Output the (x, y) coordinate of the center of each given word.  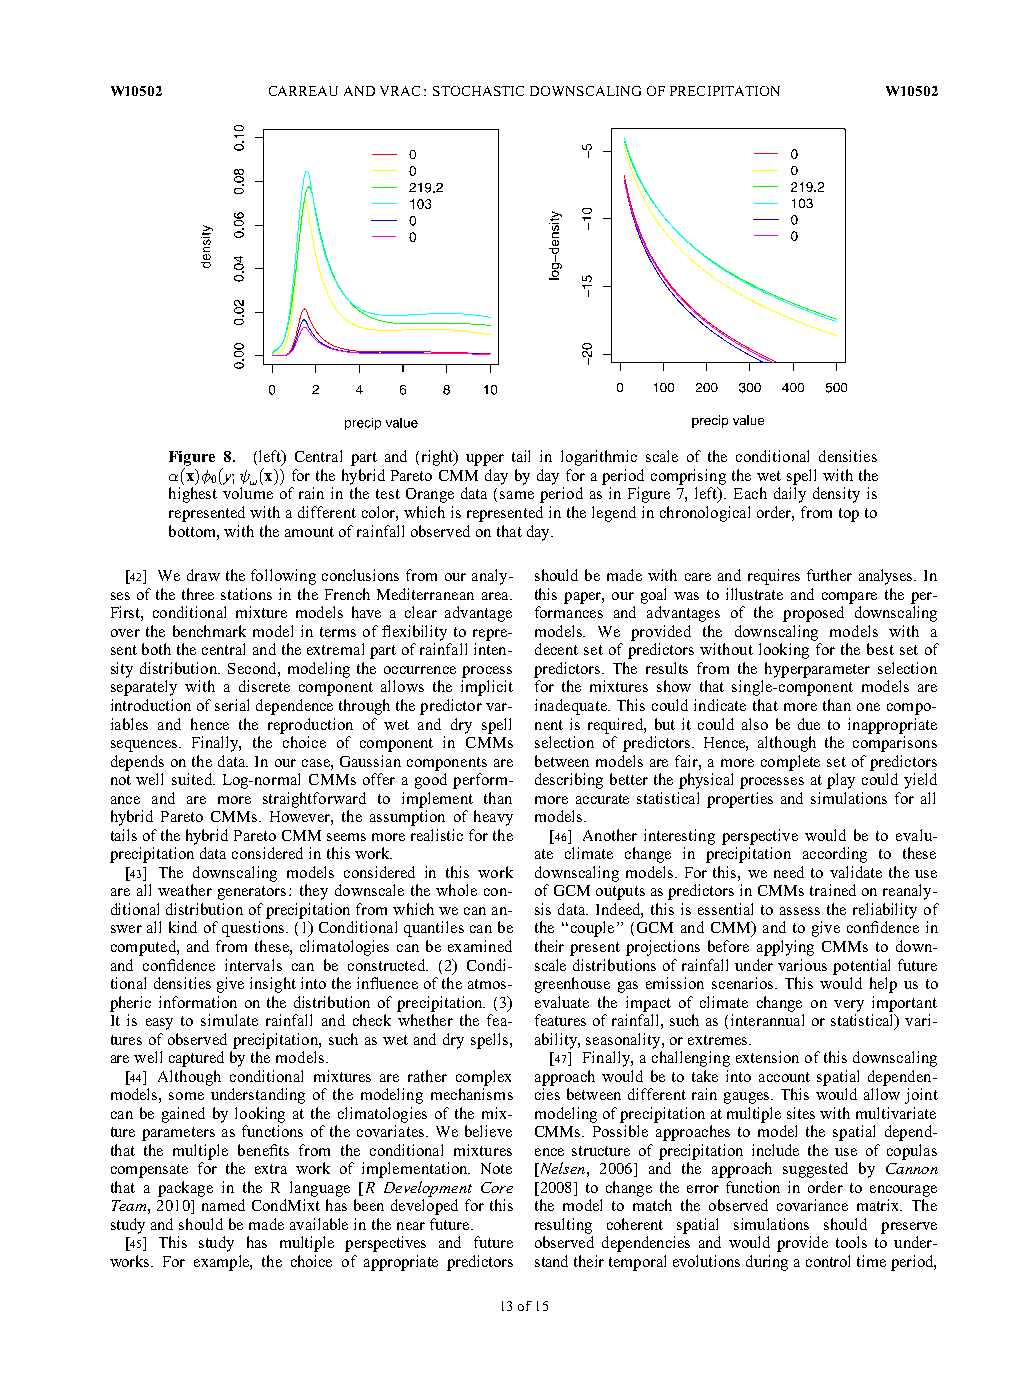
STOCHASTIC (478, 91)
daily (790, 495)
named (223, 1205)
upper (485, 460)
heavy (493, 818)
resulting (563, 1226)
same (517, 495)
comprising (688, 477)
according (835, 855)
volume (248, 493)
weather (185, 890)
